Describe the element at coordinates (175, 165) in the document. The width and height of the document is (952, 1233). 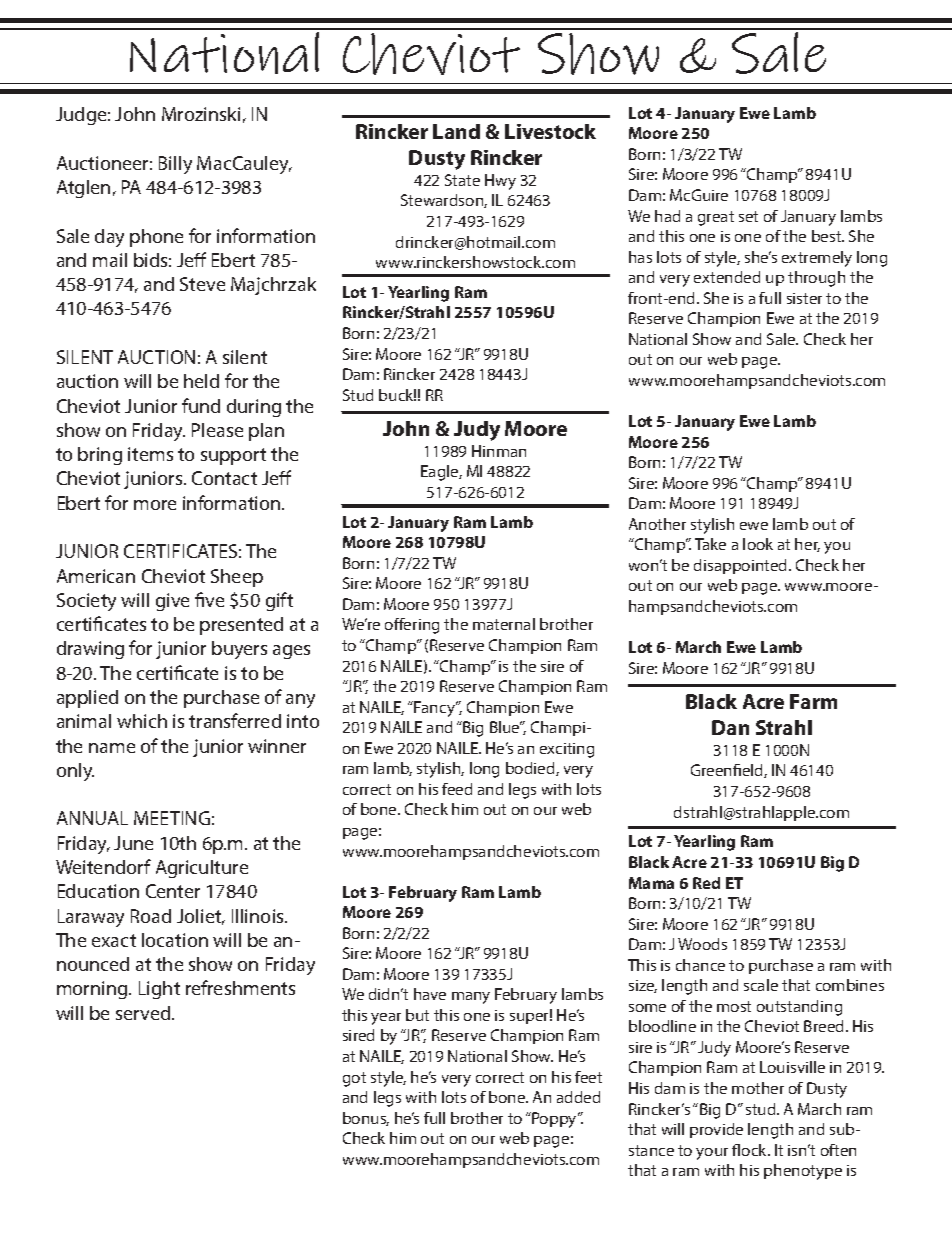
I see `Billy` at that location.
